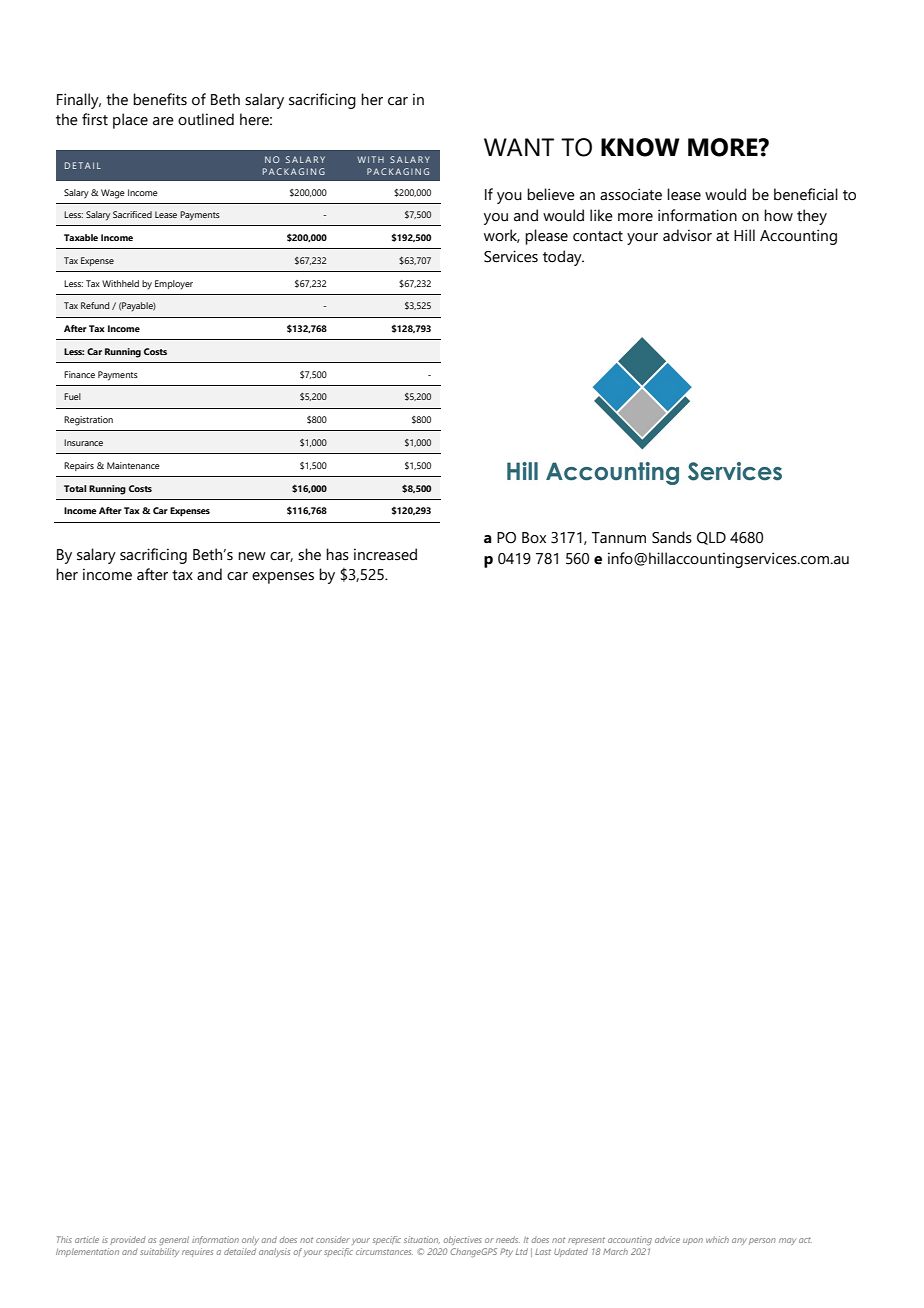 This screenshot has width=924, height=1308. Describe the element at coordinates (711, 538) in the screenshot. I see `QLD` at that location.
